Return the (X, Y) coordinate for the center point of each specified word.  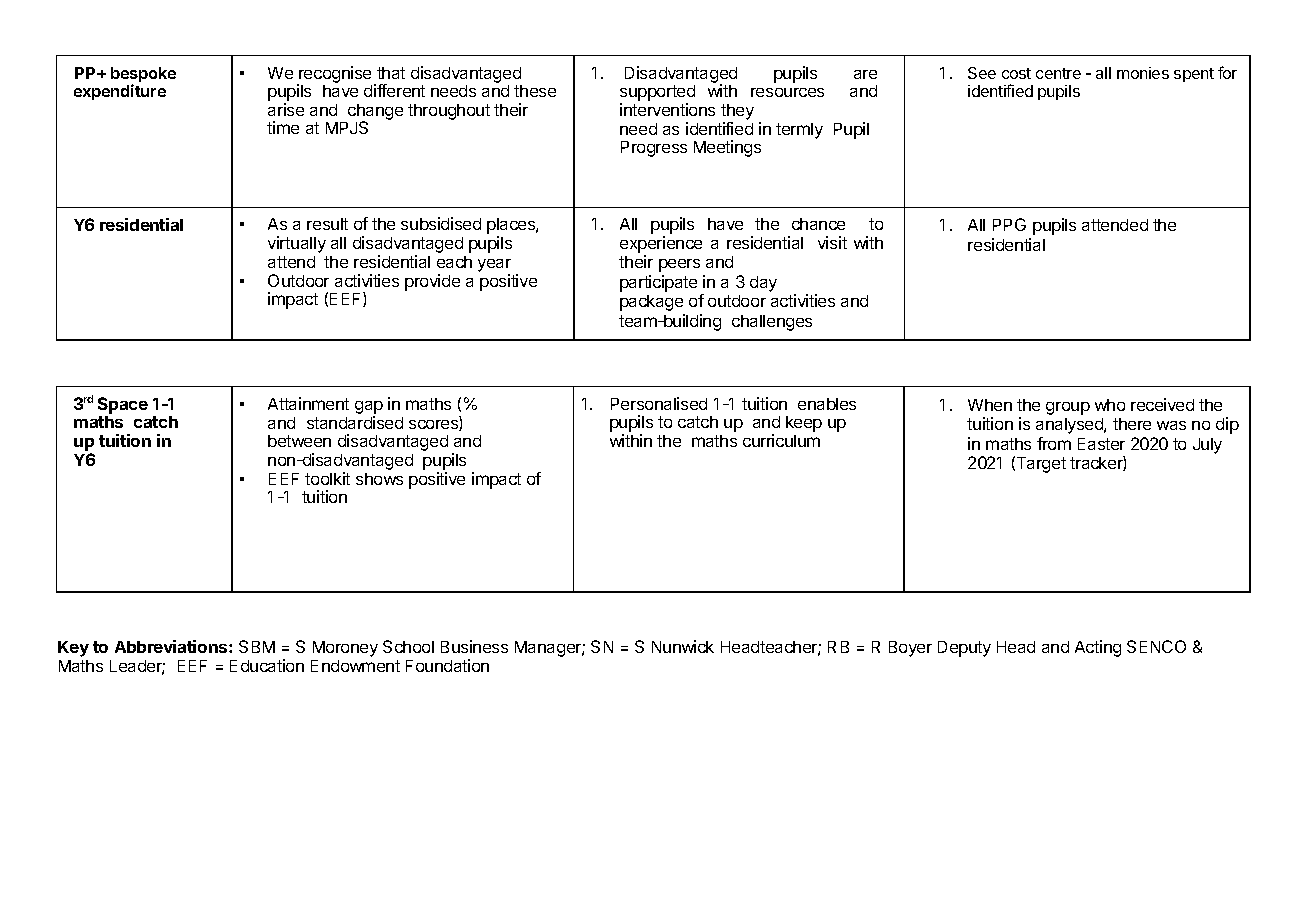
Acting (1098, 648)
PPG (1009, 224)
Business (474, 646)
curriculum (781, 440)
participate (658, 283)
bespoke (143, 76)
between (299, 441)
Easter (1101, 444)
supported (657, 94)
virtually (297, 244)
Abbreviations (172, 646)
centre (1058, 73)
